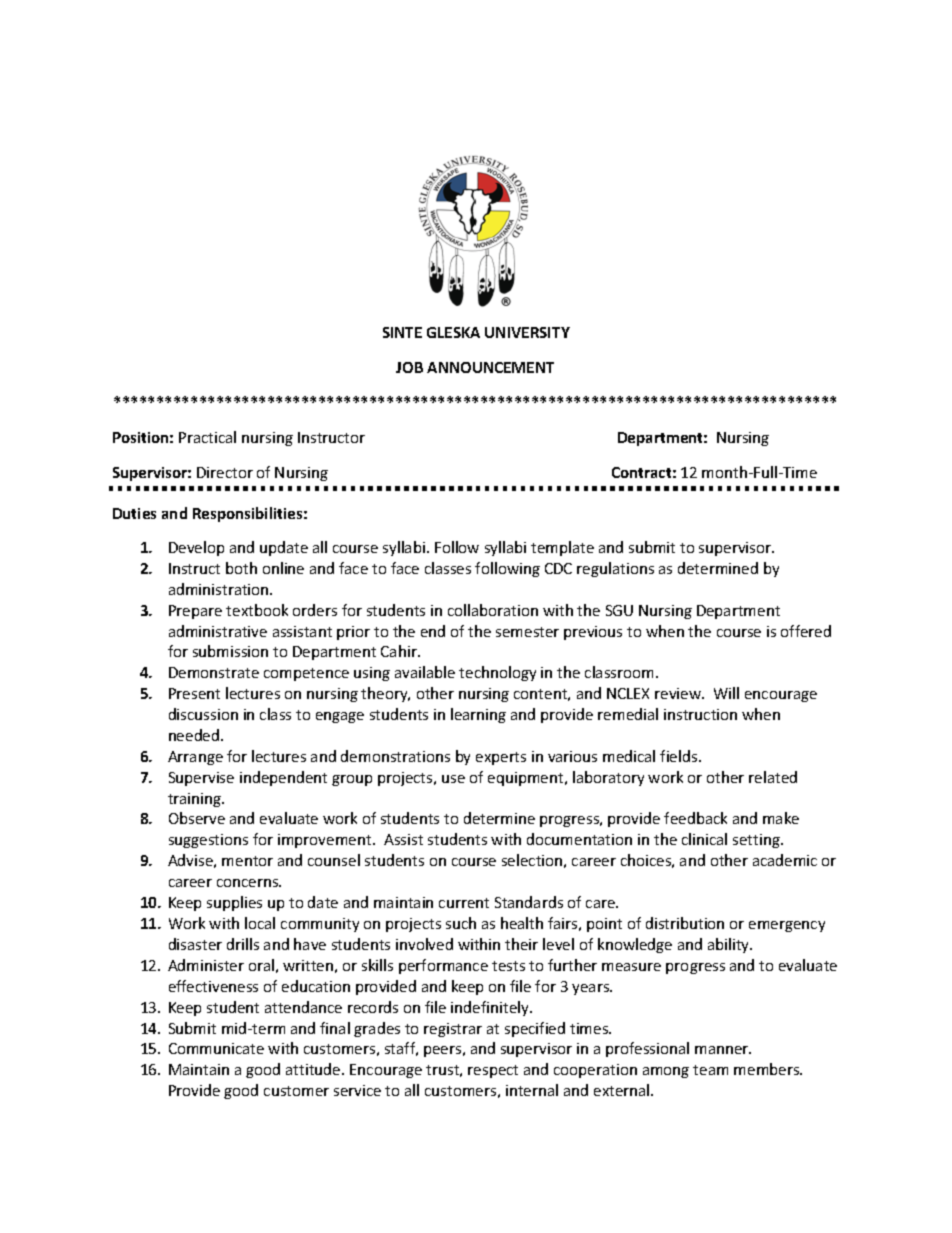  Describe the element at coordinates (220, 589) in the screenshot. I see `administration` at that location.
